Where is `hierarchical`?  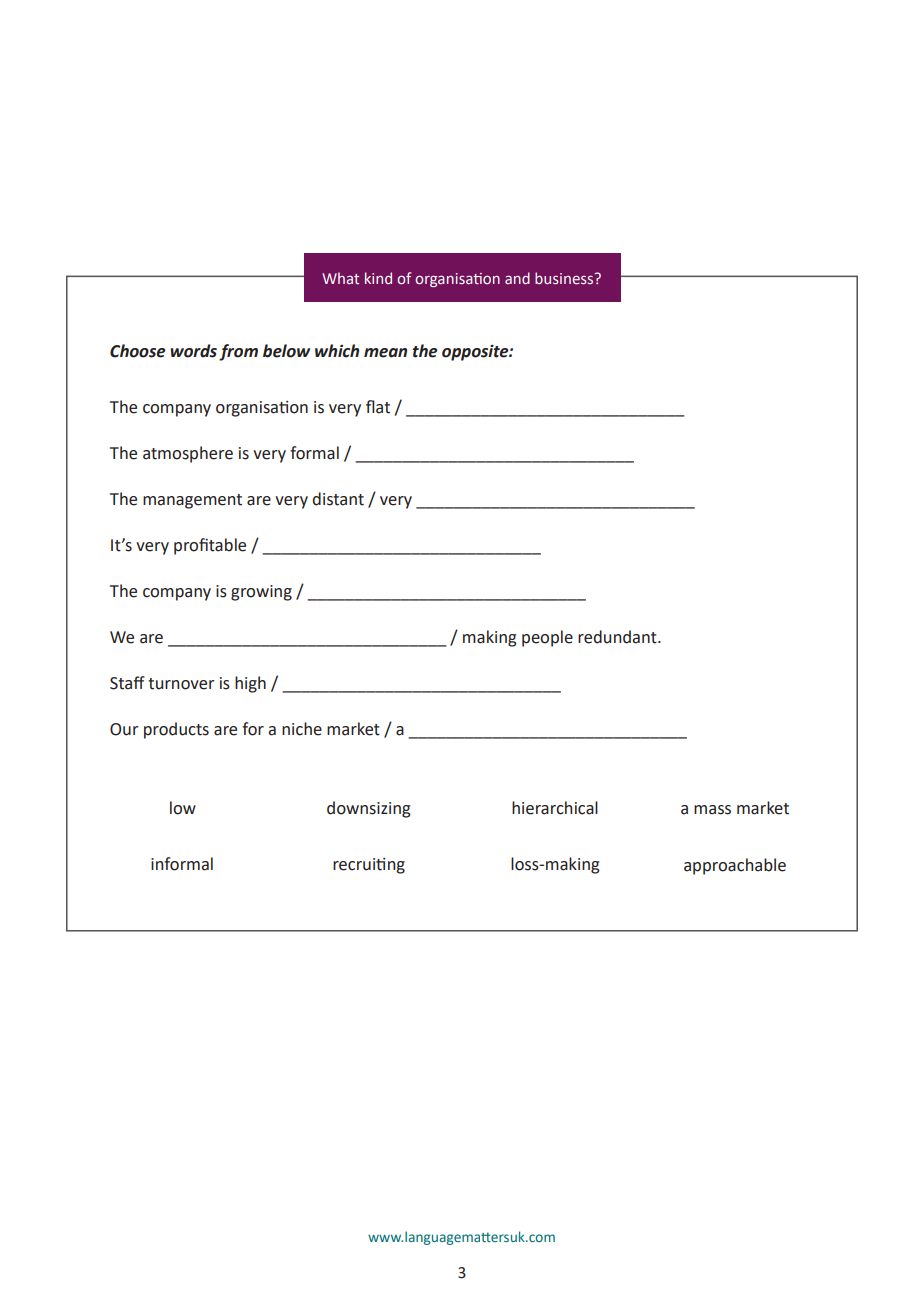
hierarchical is located at coordinates (555, 808).
